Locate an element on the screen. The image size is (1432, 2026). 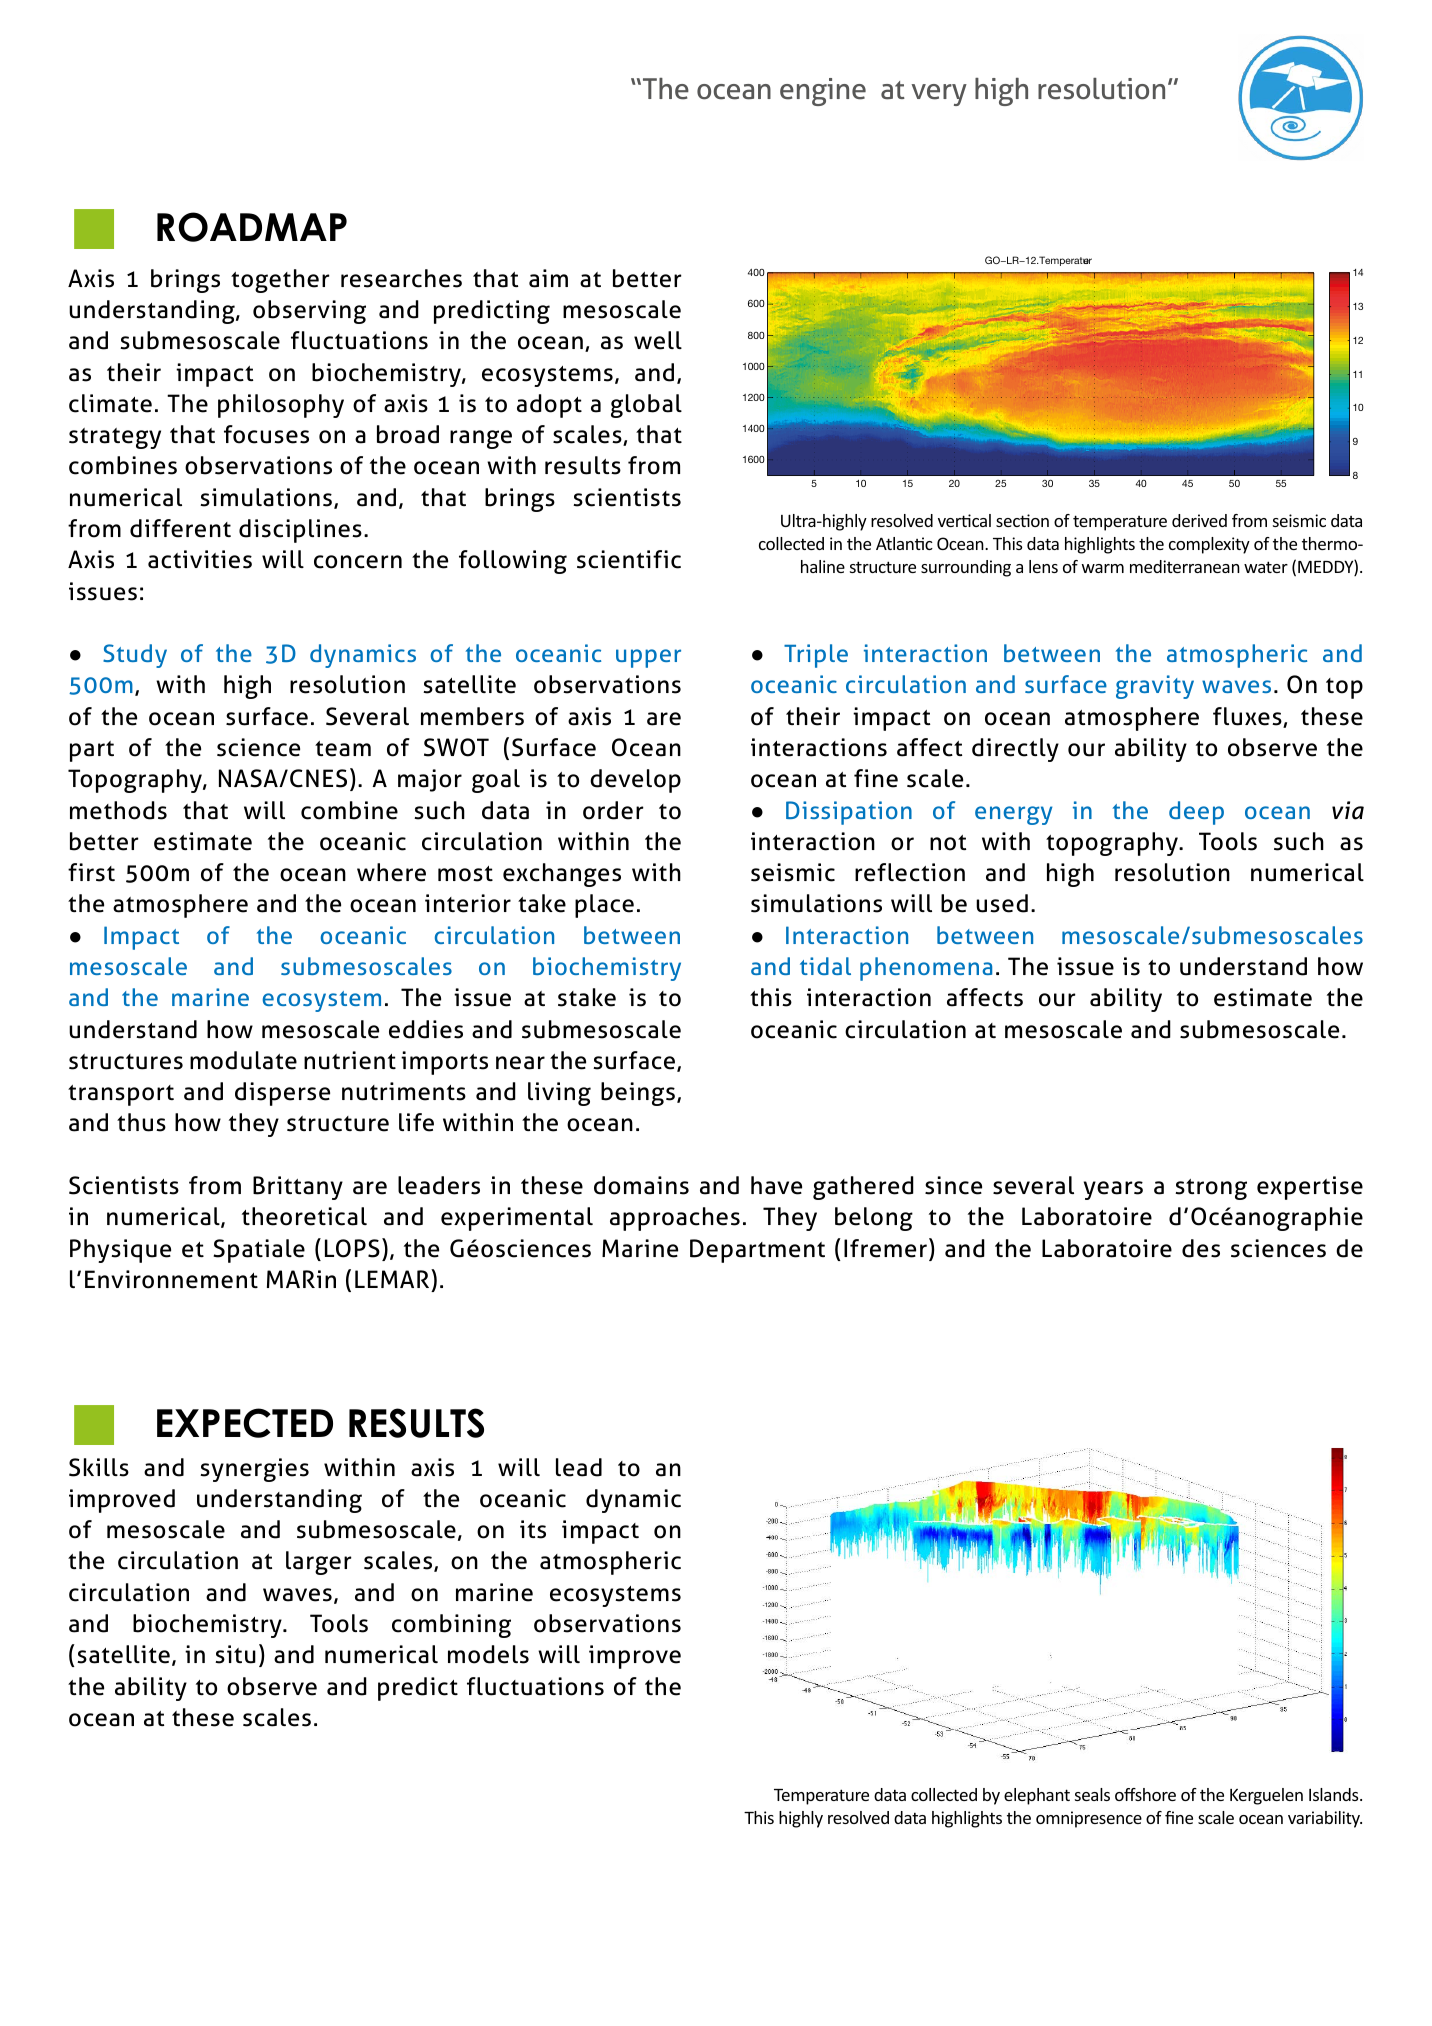
deep is located at coordinates (1196, 813).
